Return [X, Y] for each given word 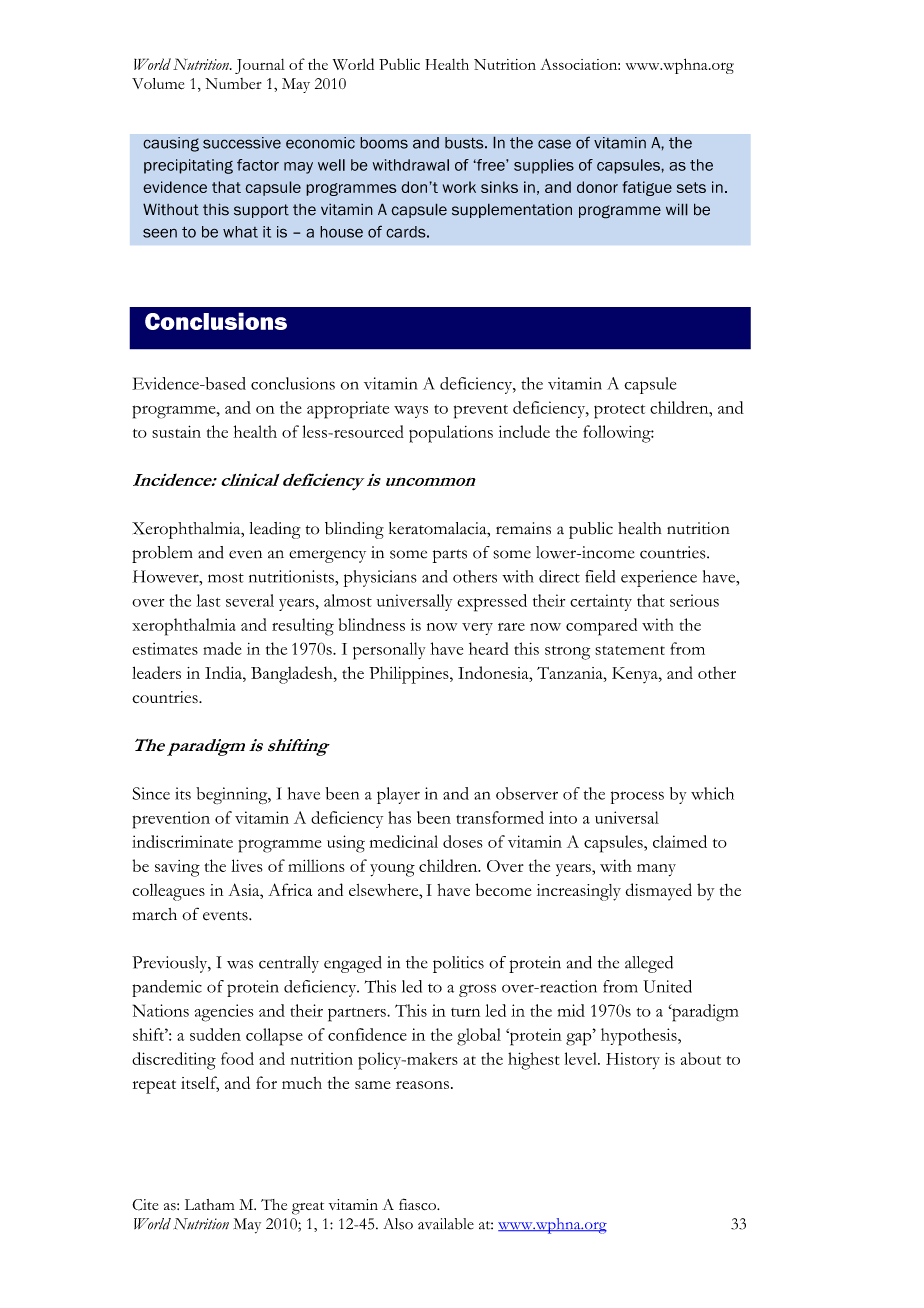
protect [619, 411]
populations [451, 434]
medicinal [404, 841]
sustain [176, 431]
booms [384, 143]
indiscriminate [182, 841]
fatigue [647, 188]
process [637, 797]
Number [233, 84]
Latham [210, 1204]
